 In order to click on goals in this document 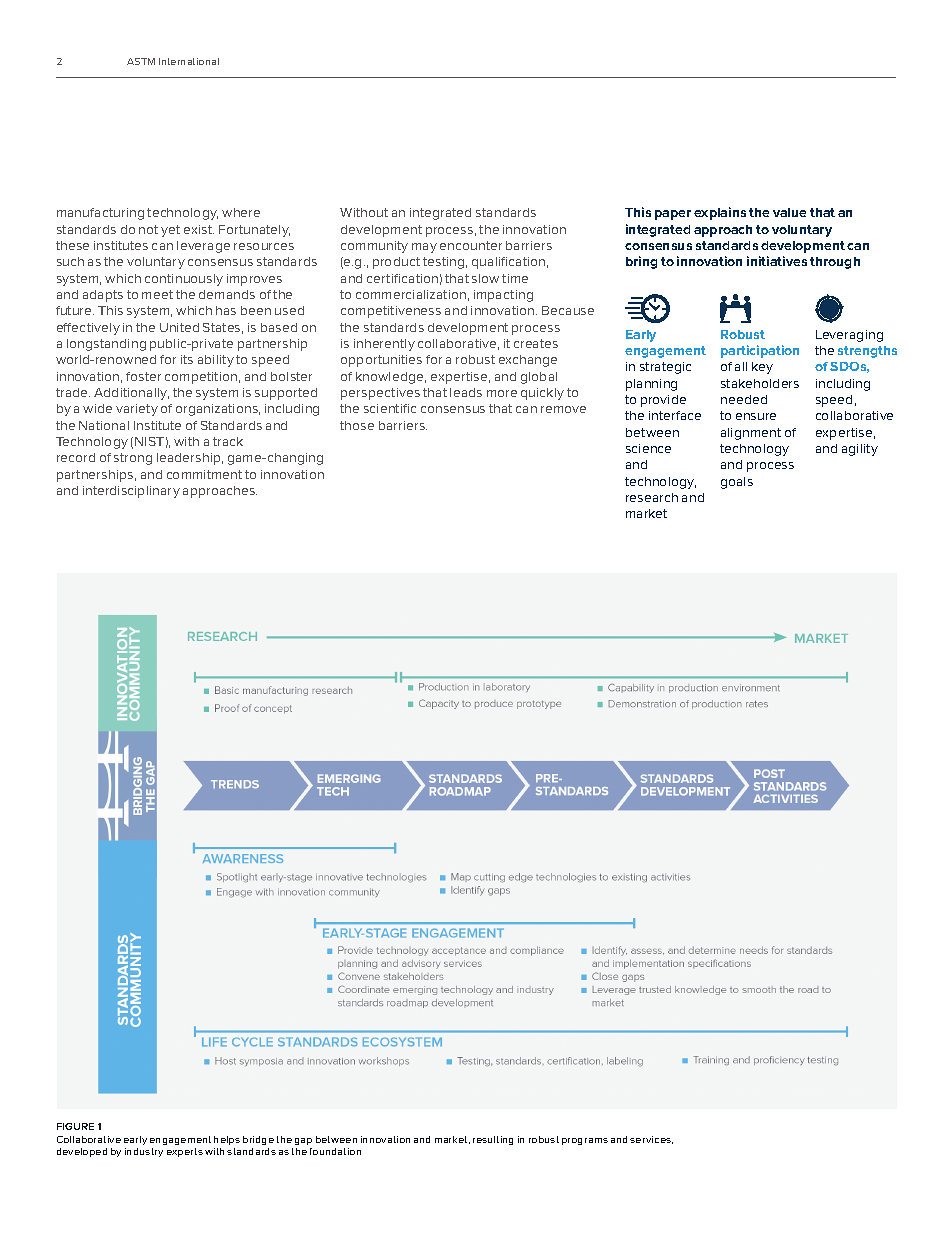, I will do `click(737, 483)`.
